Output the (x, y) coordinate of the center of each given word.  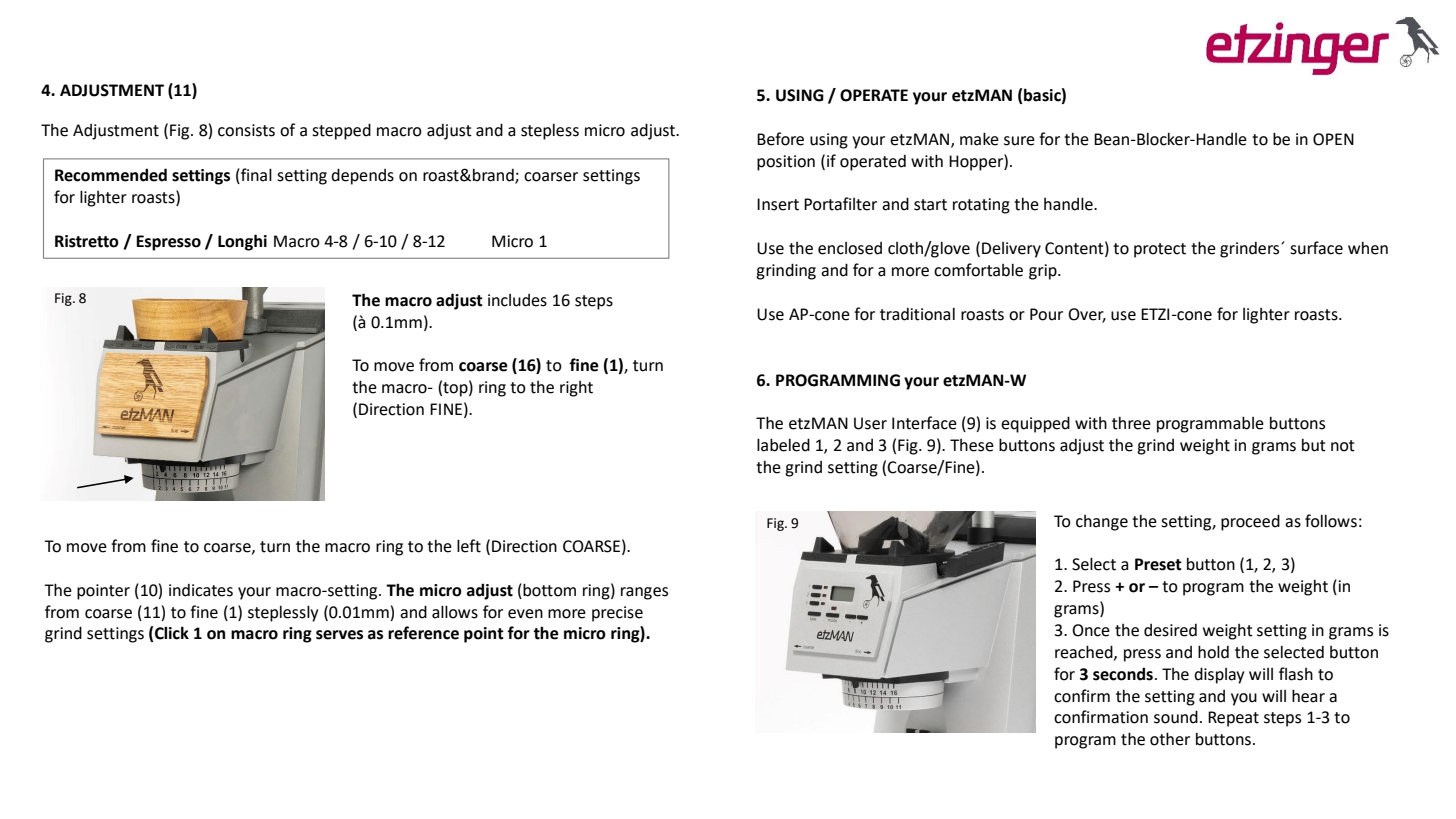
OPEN (1333, 139)
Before (780, 139)
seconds (1123, 674)
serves (339, 635)
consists (246, 130)
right (576, 389)
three (1131, 423)
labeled (783, 445)
